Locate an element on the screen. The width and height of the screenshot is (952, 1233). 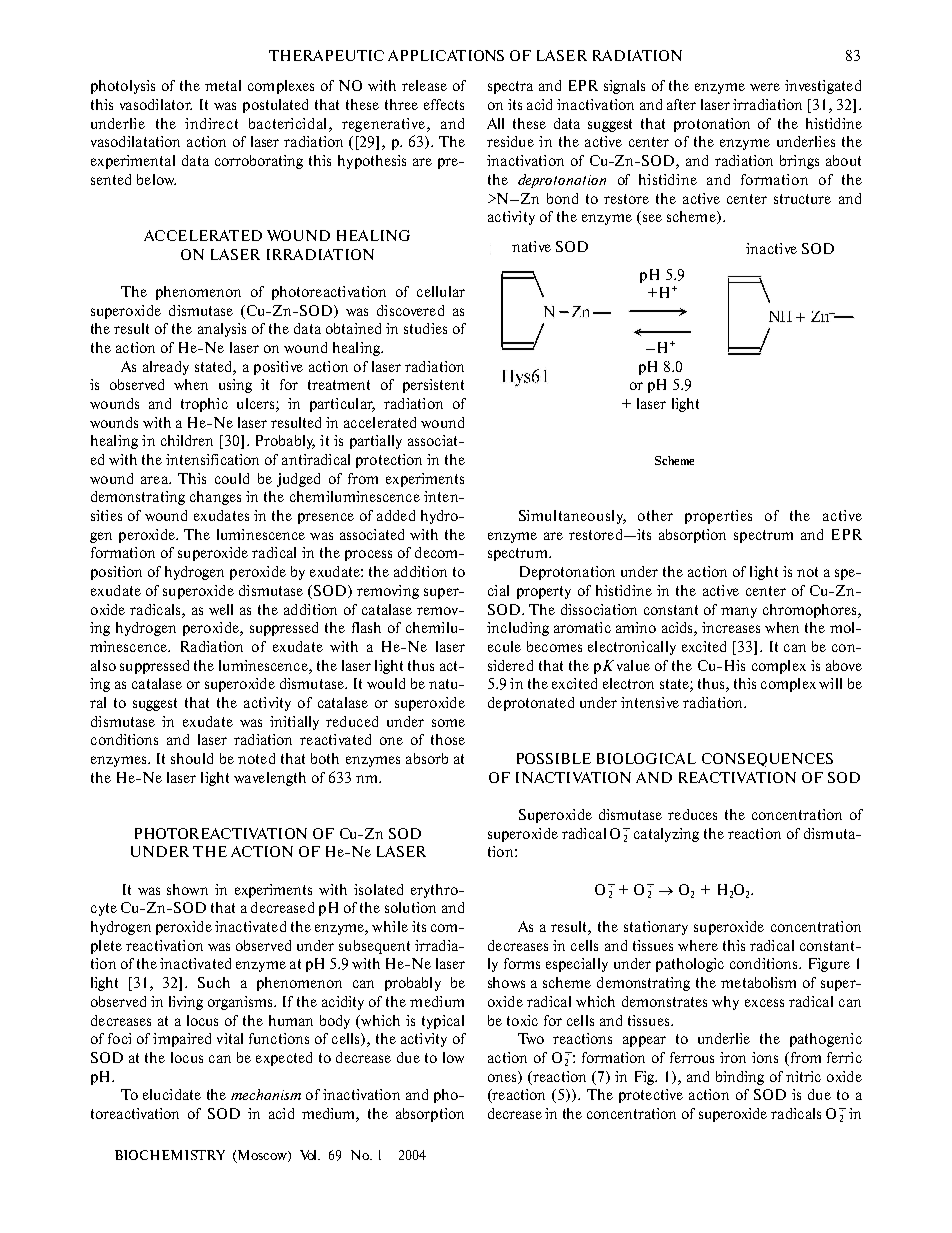
where is located at coordinates (698, 945).
